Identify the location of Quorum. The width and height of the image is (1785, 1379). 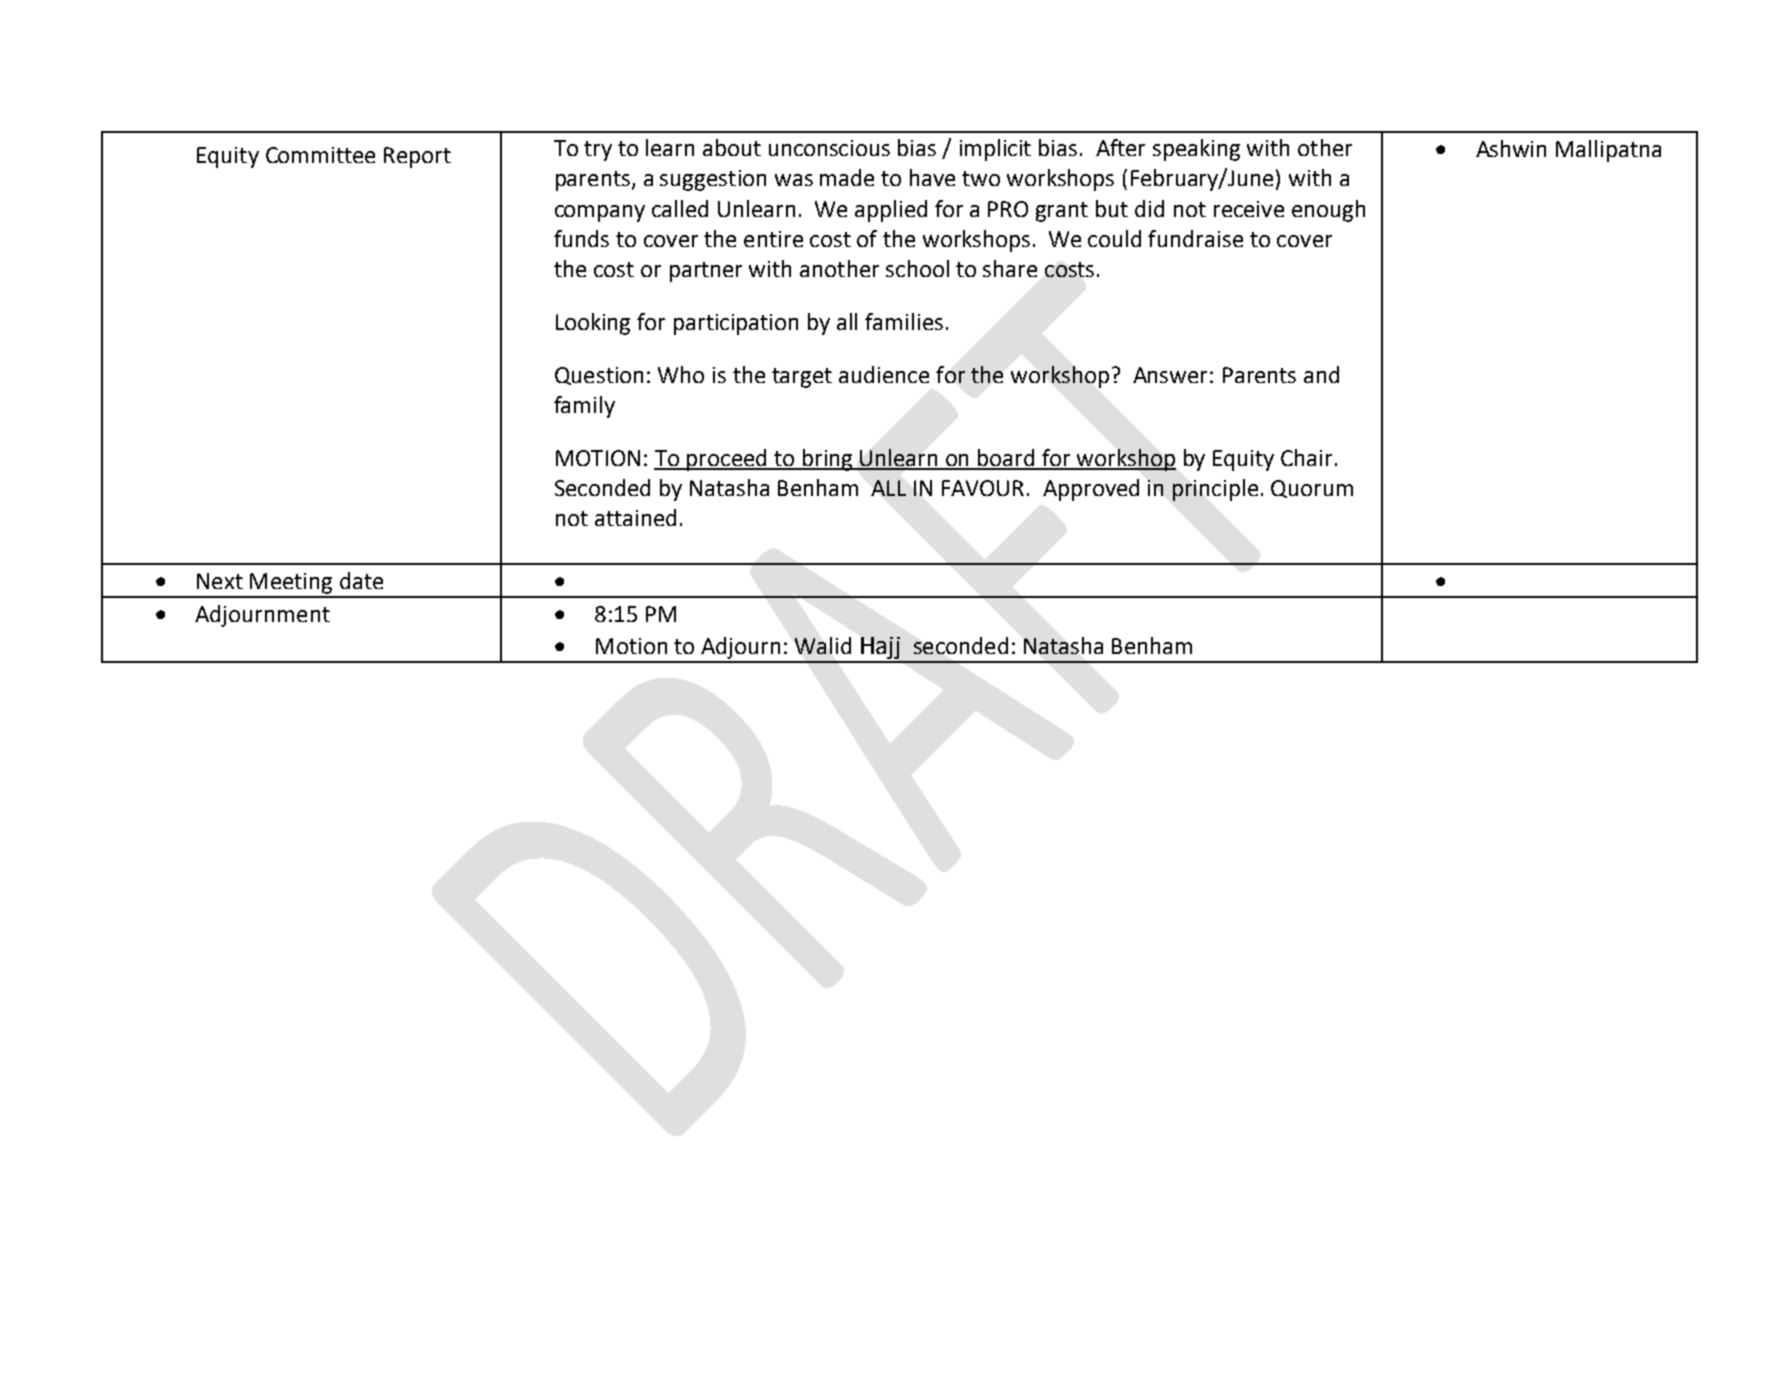
(1312, 489).
